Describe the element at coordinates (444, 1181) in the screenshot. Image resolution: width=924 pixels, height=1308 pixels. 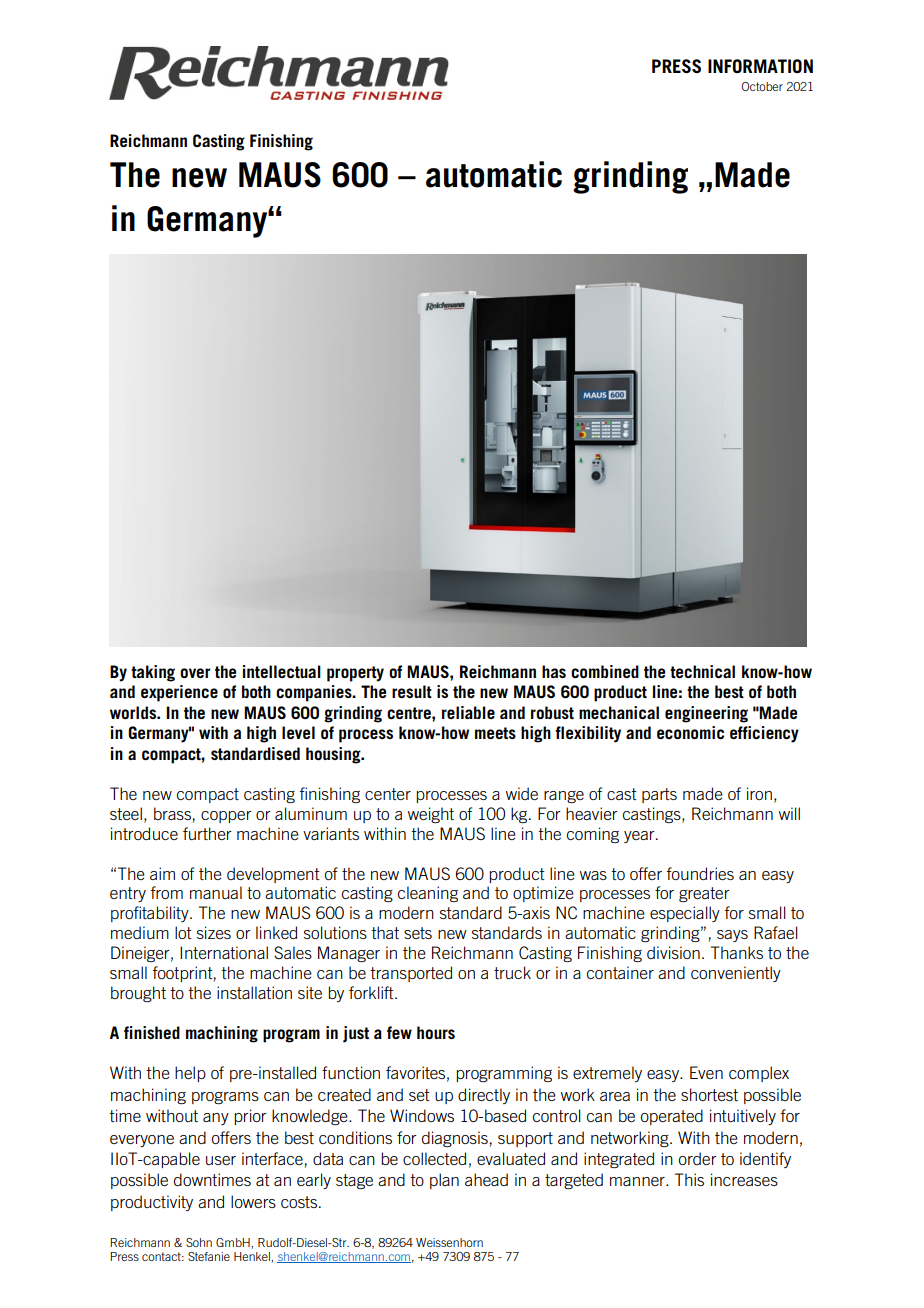
I see `plan` at that location.
